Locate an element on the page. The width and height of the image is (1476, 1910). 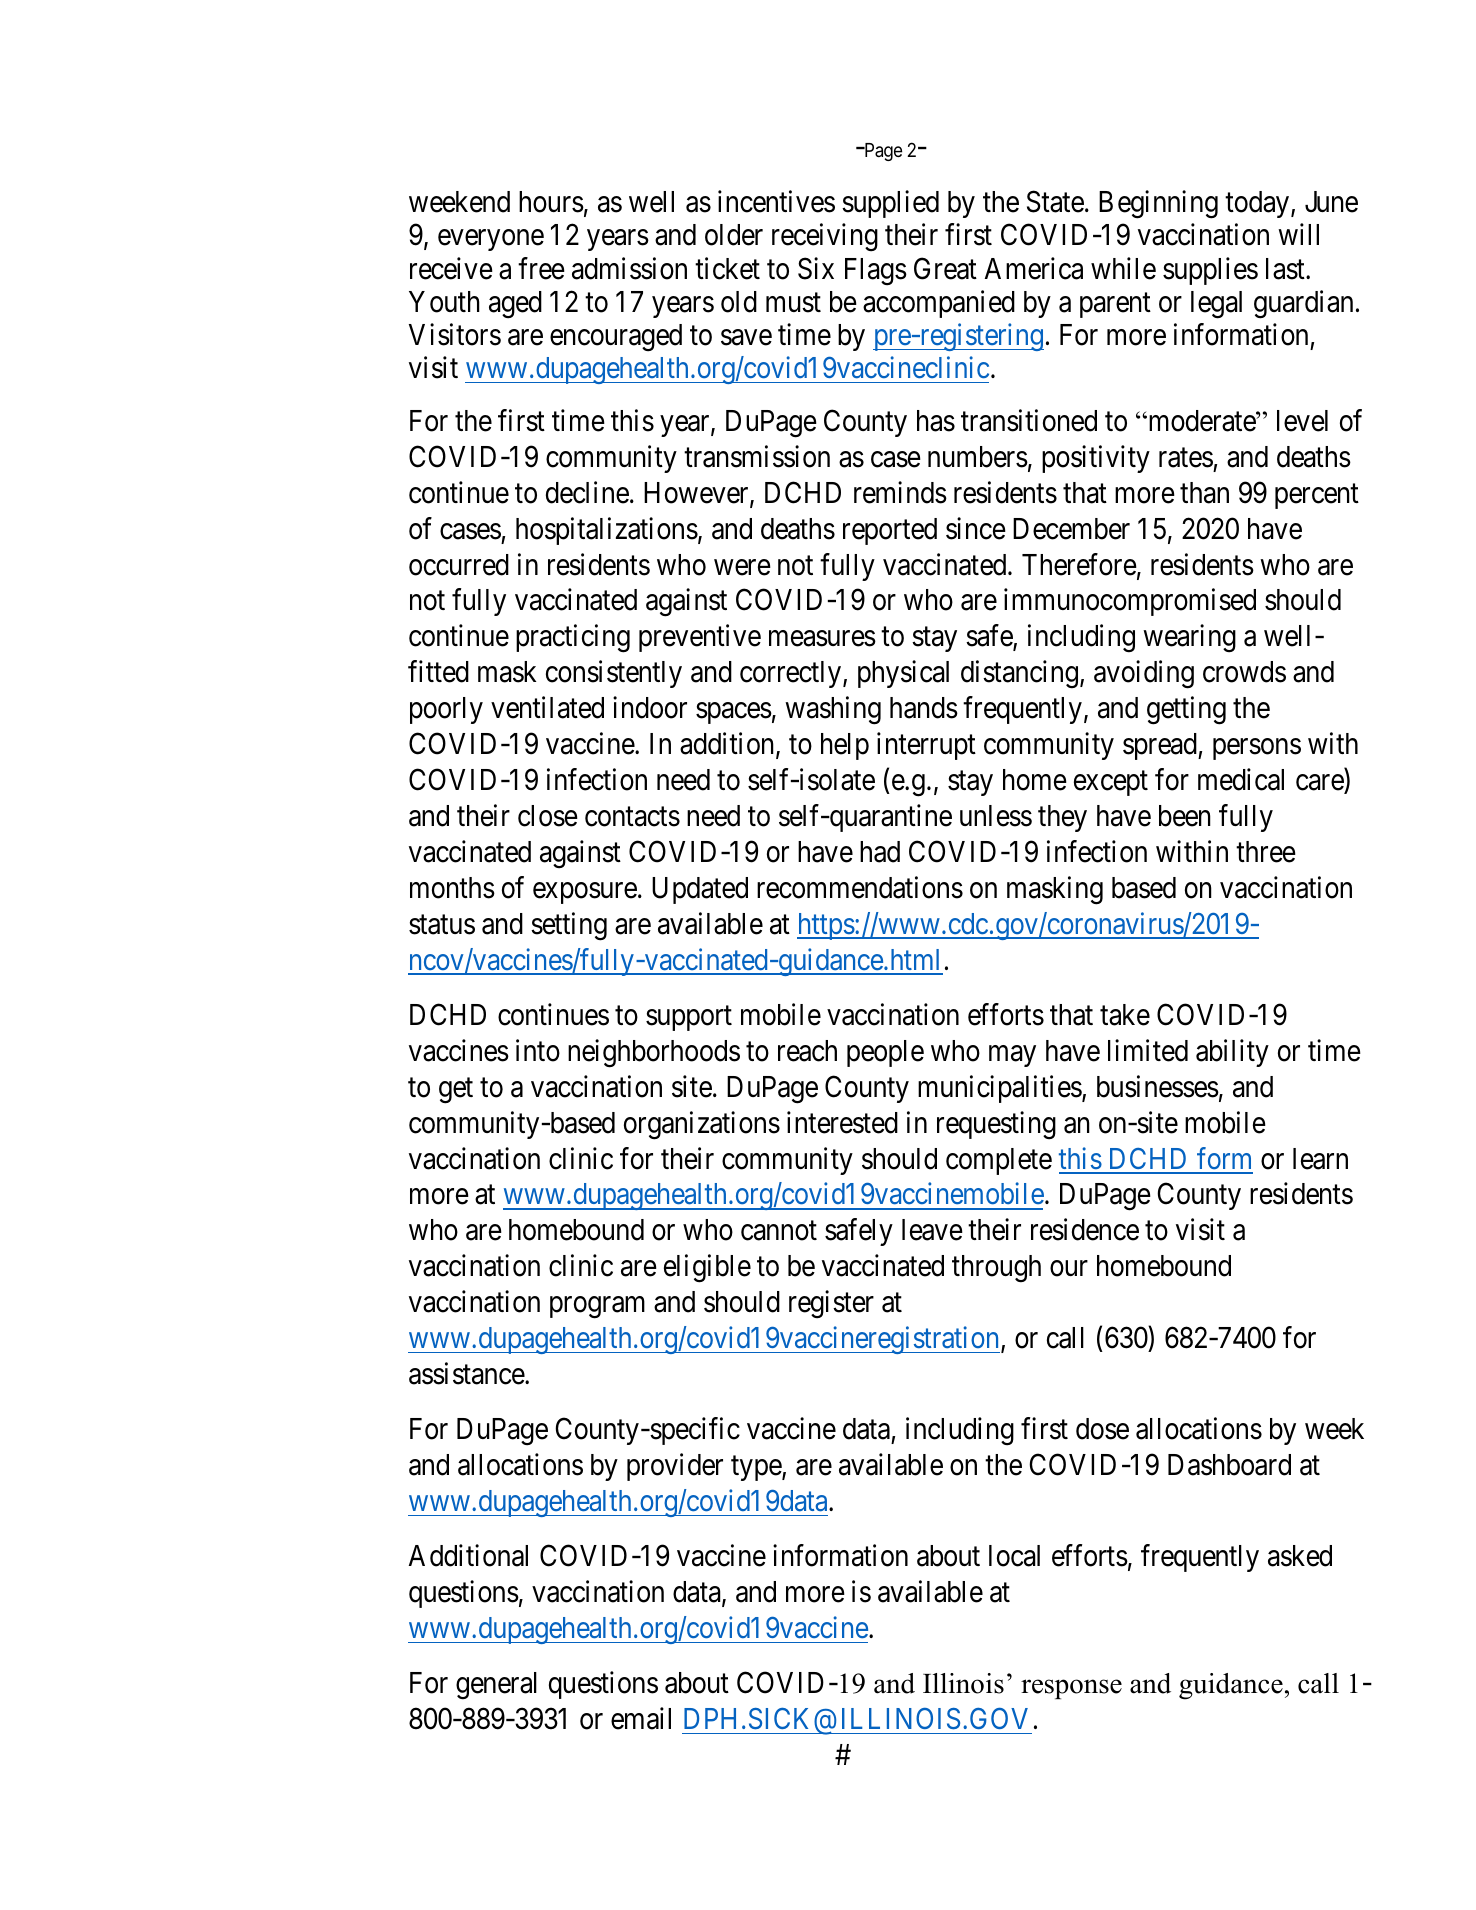
general is located at coordinates (496, 1686).
